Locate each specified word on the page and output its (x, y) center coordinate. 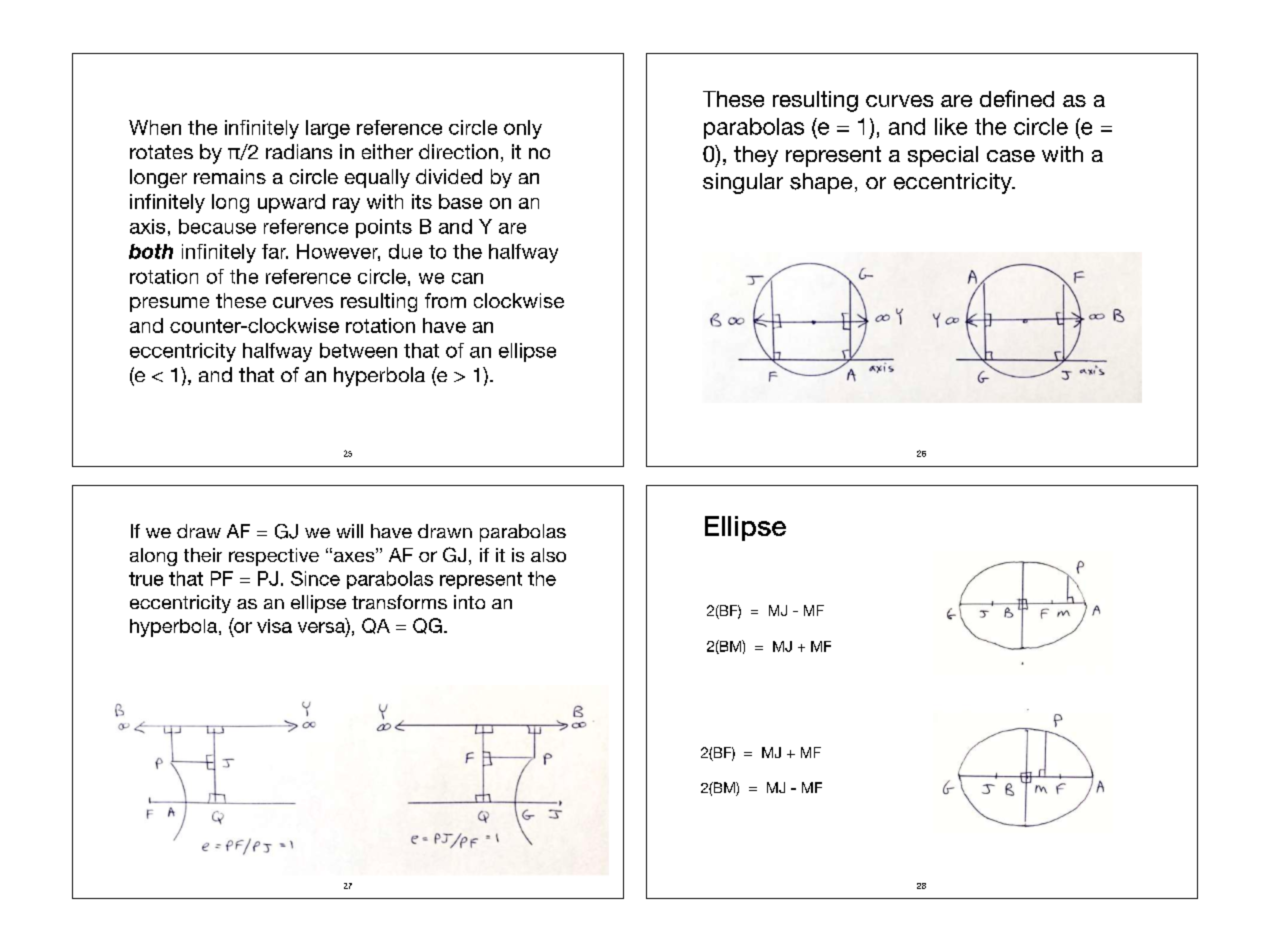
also (548, 555)
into (469, 602)
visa (274, 626)
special (943, 156)
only (523, 129)
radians (299, 151)
